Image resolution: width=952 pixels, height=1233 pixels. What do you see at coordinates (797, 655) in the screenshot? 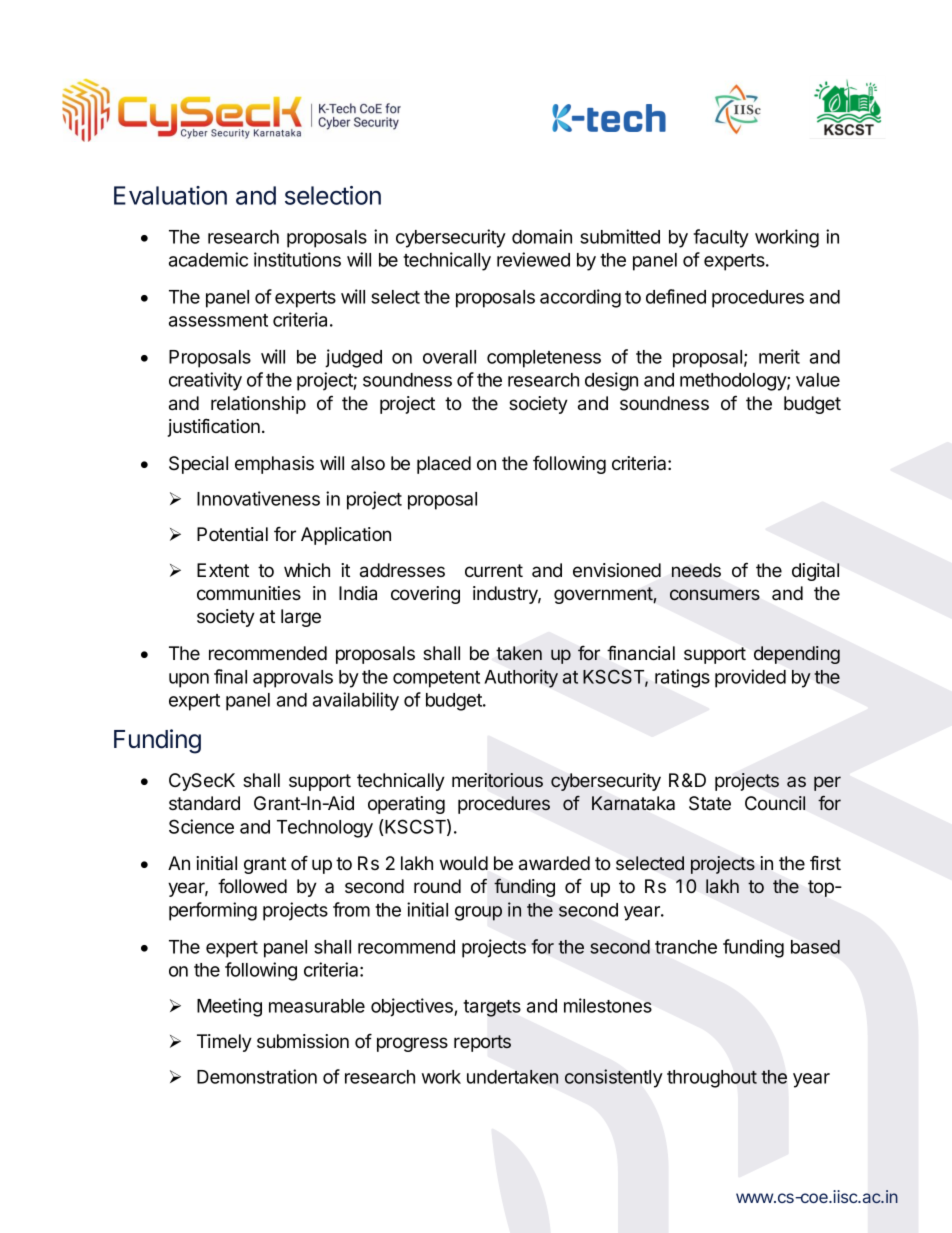
I see `depending` at bounding box center [797, 655].
